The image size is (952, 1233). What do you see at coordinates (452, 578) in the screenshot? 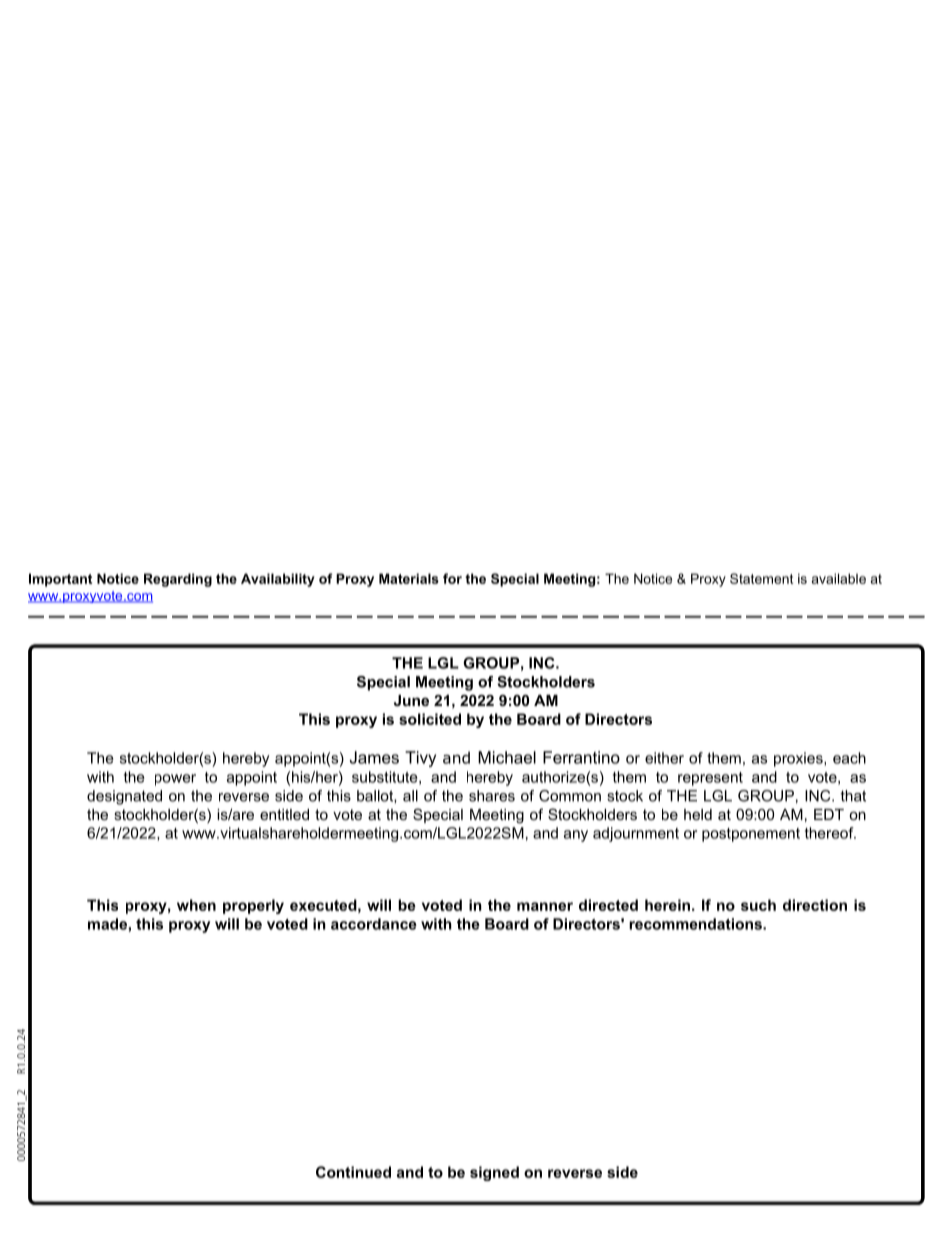
I see `for` at bounding box center [452, 578].
